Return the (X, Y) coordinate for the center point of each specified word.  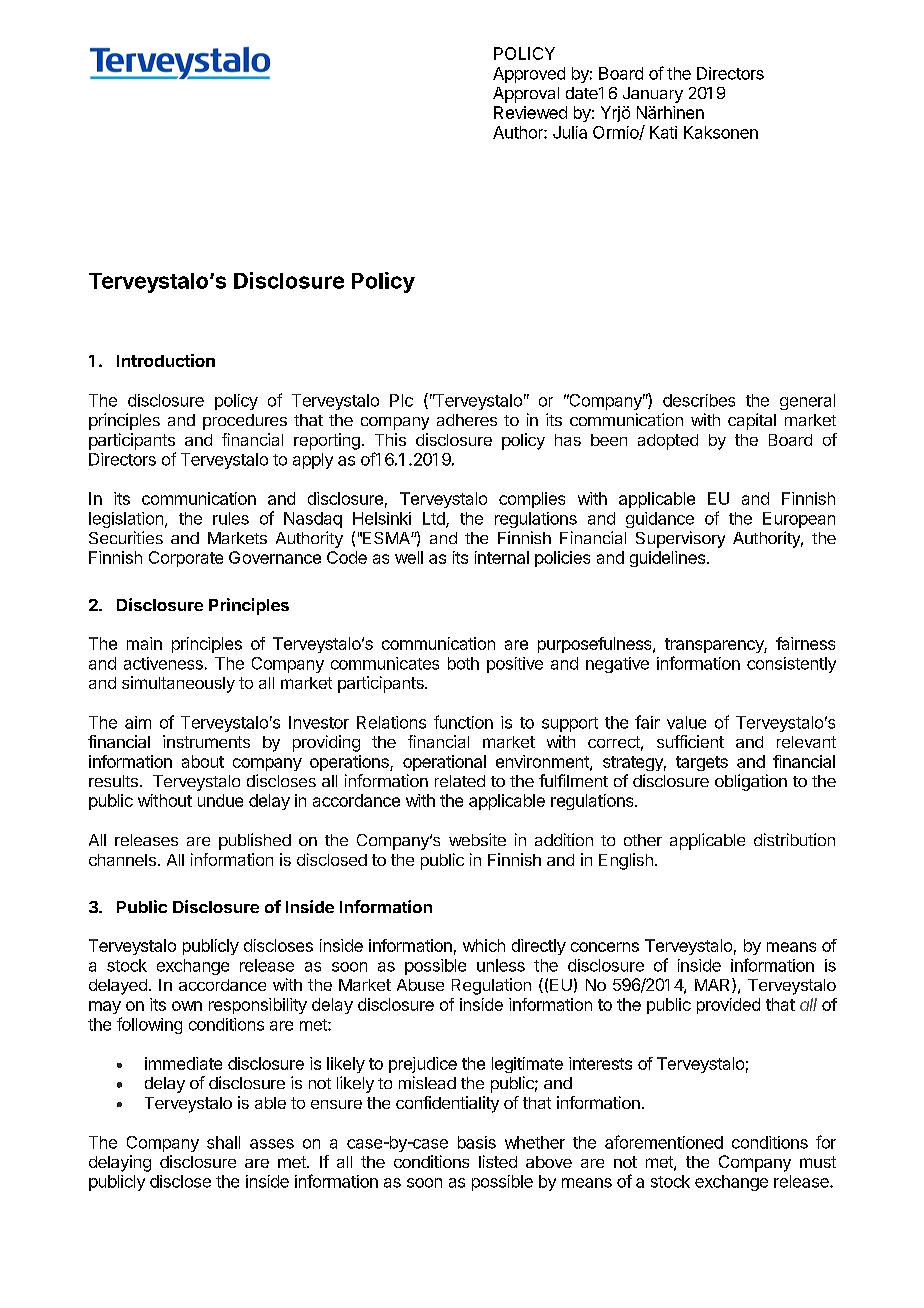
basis (477, 1142)
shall (223, 1142)
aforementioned (664, 1142)
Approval (526, 95)
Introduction (166, 360)
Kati (663, 132)
